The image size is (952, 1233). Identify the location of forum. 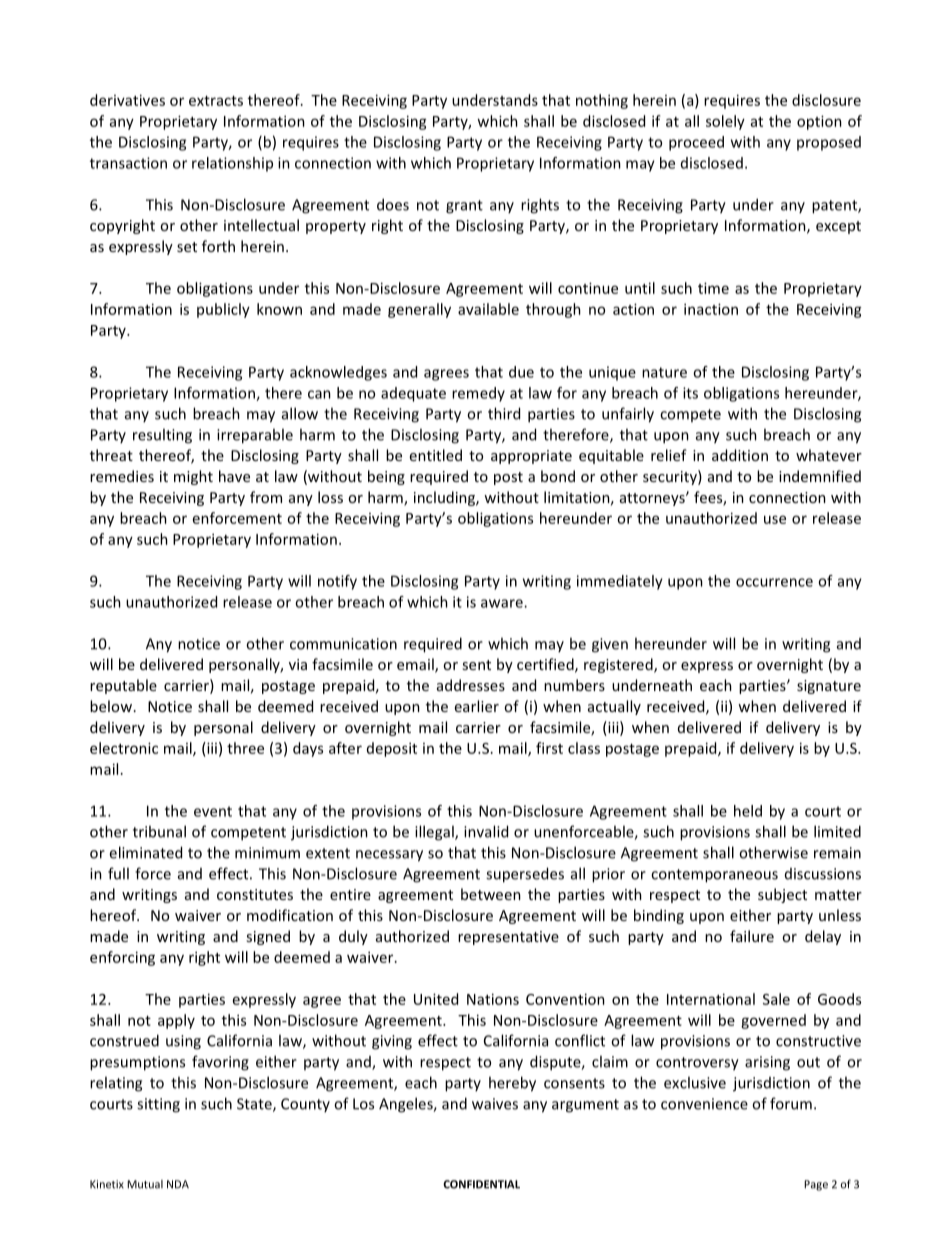
(791, 1103).
